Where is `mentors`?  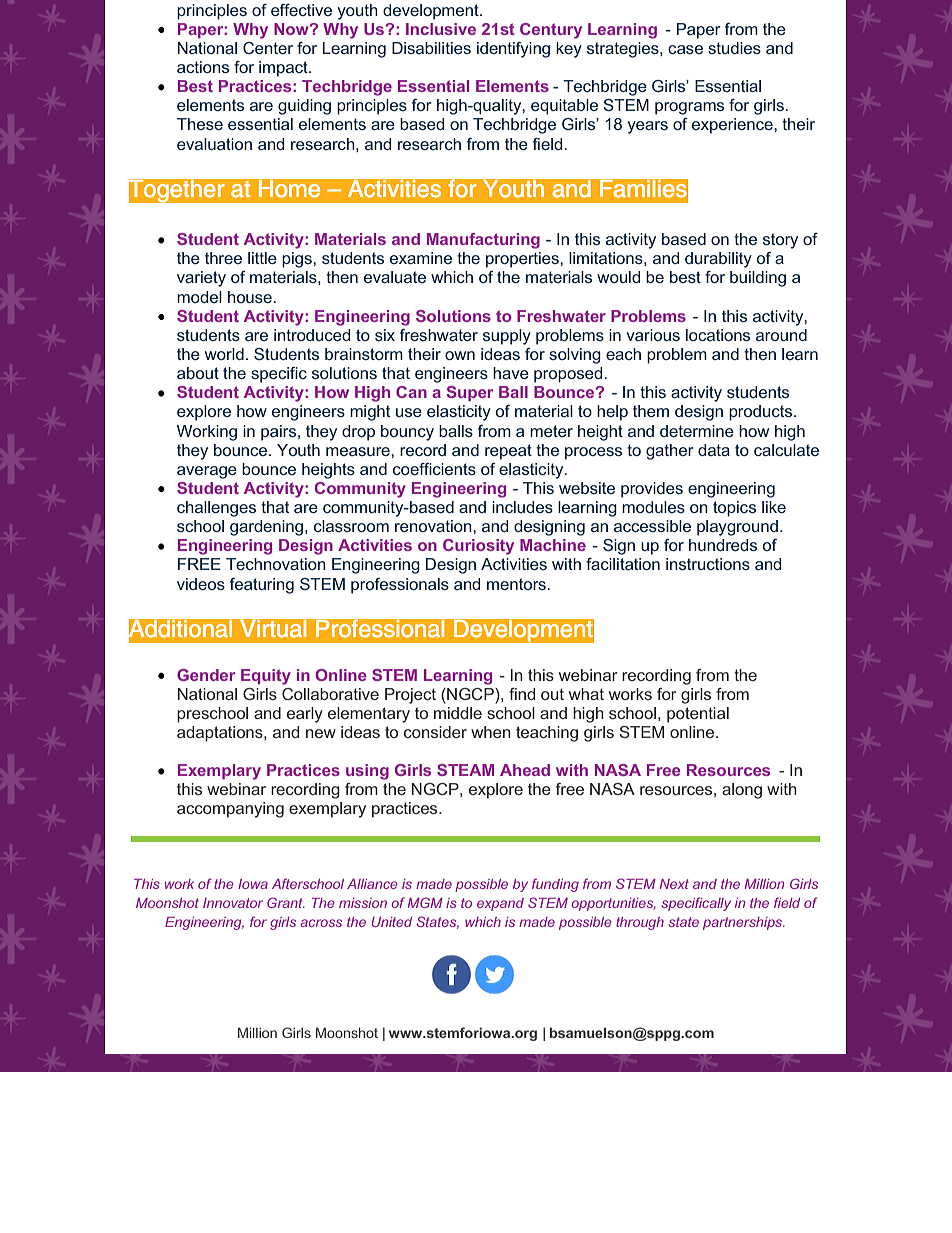 mentors is located at coordinates (517, 584).
